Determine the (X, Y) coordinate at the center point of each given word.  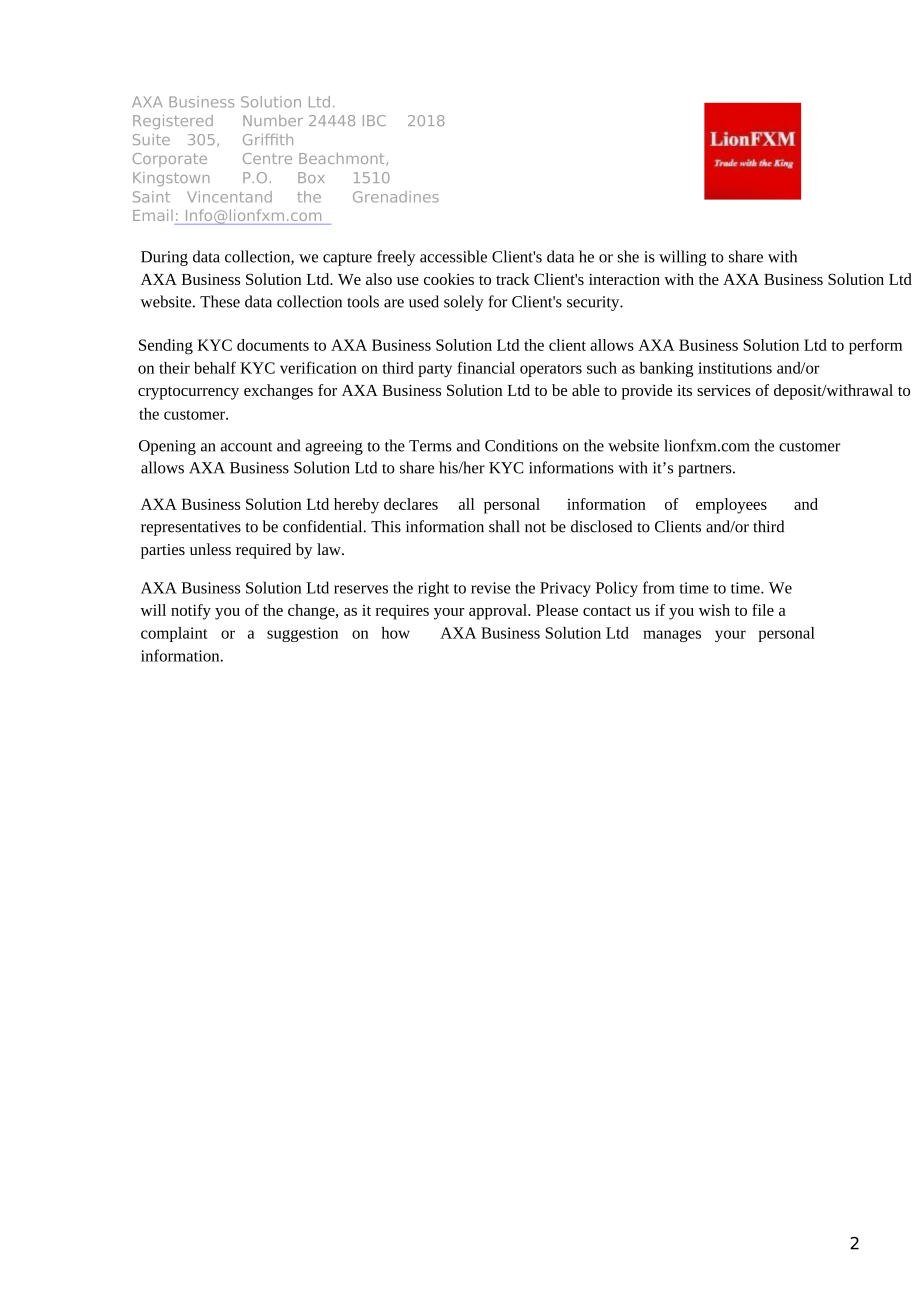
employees (731, 506)
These (220, 301)
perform (875, 347)
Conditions (521, 445)
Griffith (268, 139)
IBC (374, 120)
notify (191, 612)
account (246, 447)
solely (464, 303)
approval (499, 612)
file (763, 610)
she (628, 256)
